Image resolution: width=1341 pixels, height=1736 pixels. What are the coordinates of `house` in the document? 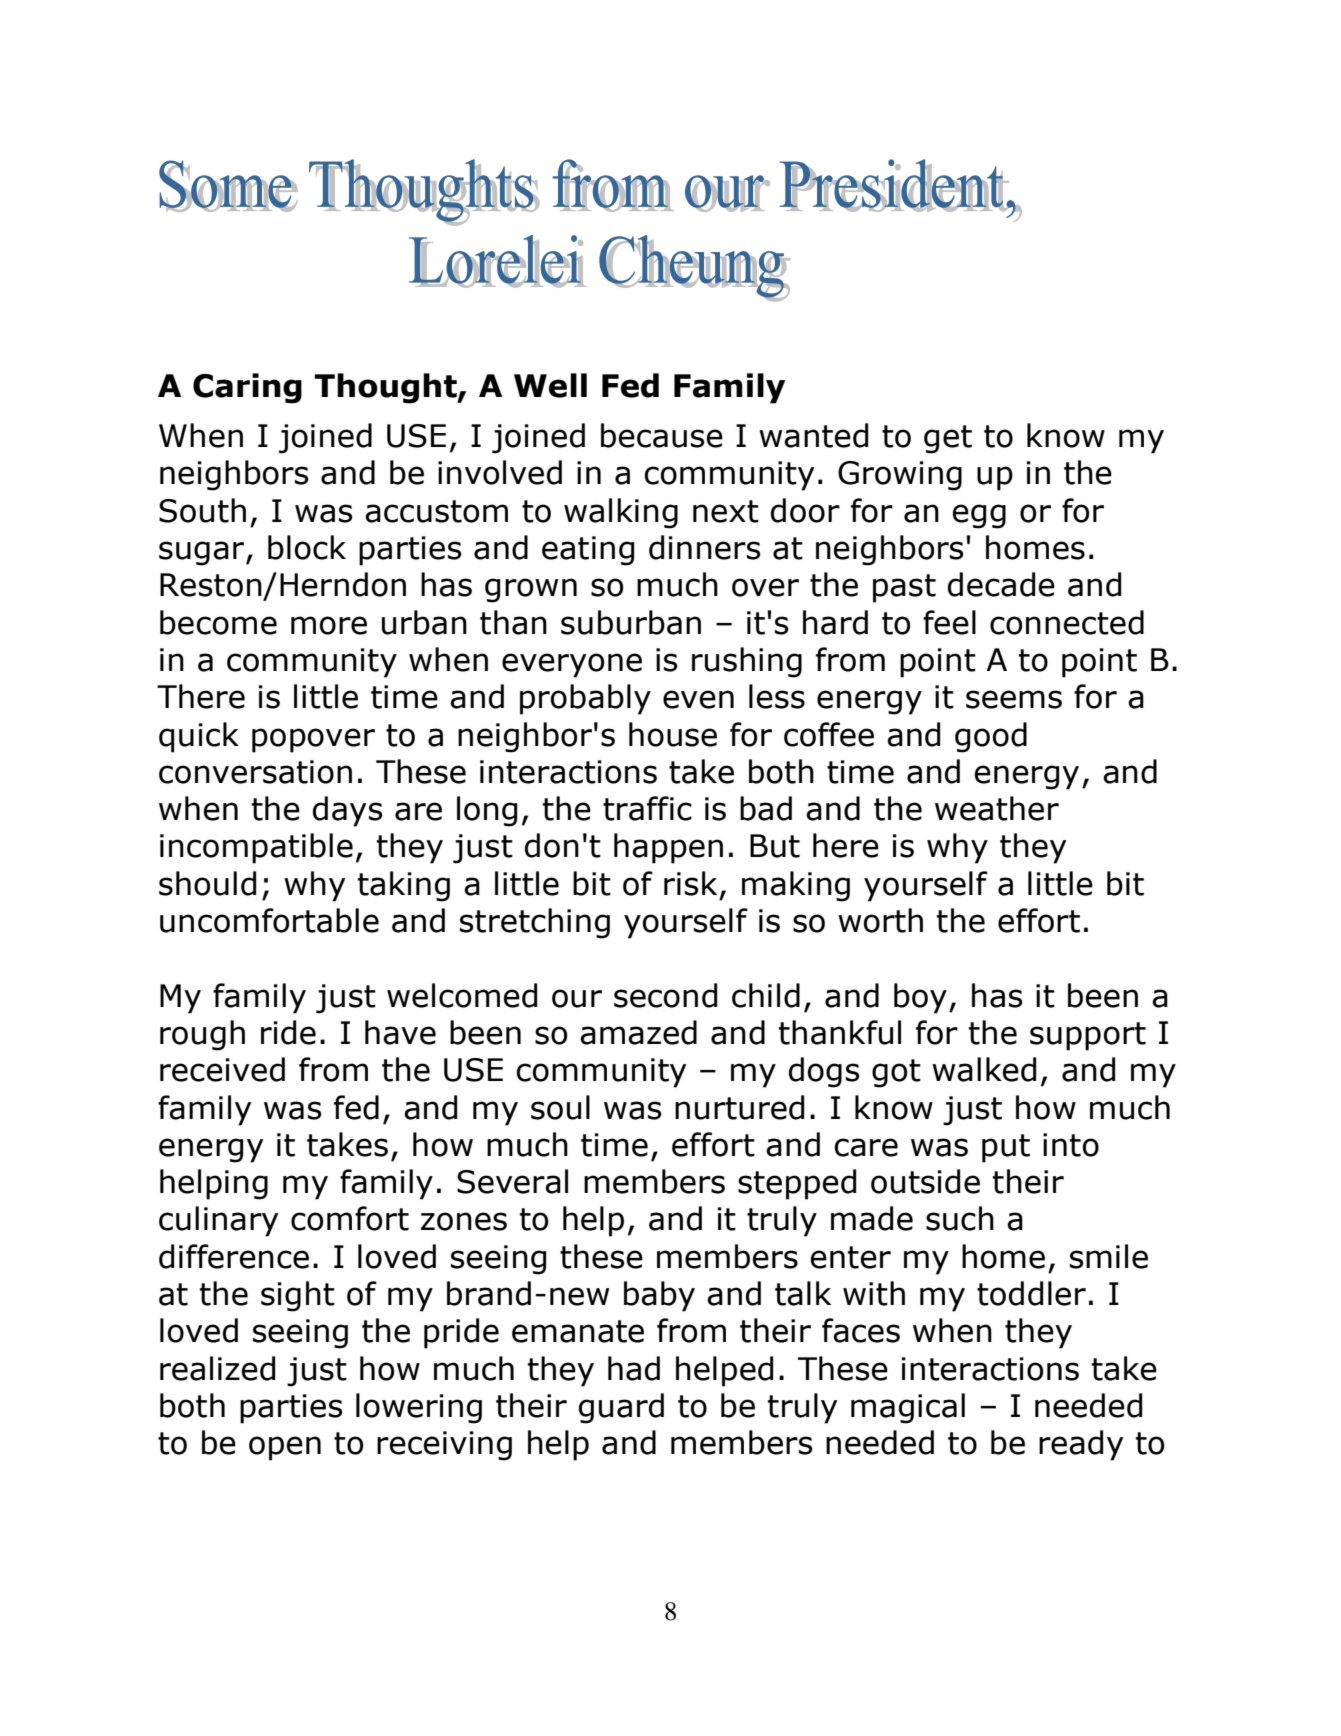 It's located at (673, 734).
